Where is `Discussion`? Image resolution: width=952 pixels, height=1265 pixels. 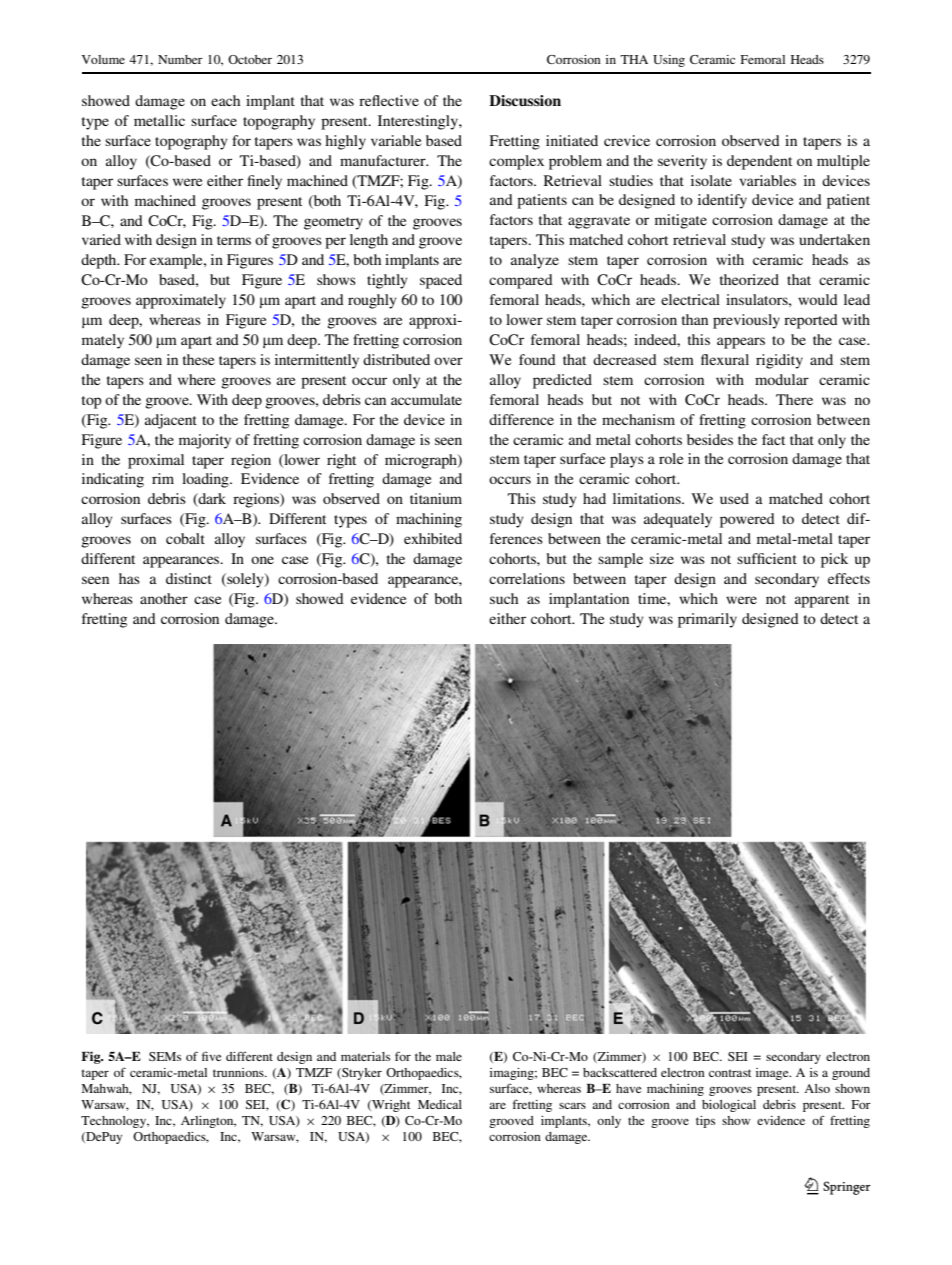
Discussion is located at coordinates (525, 100).
